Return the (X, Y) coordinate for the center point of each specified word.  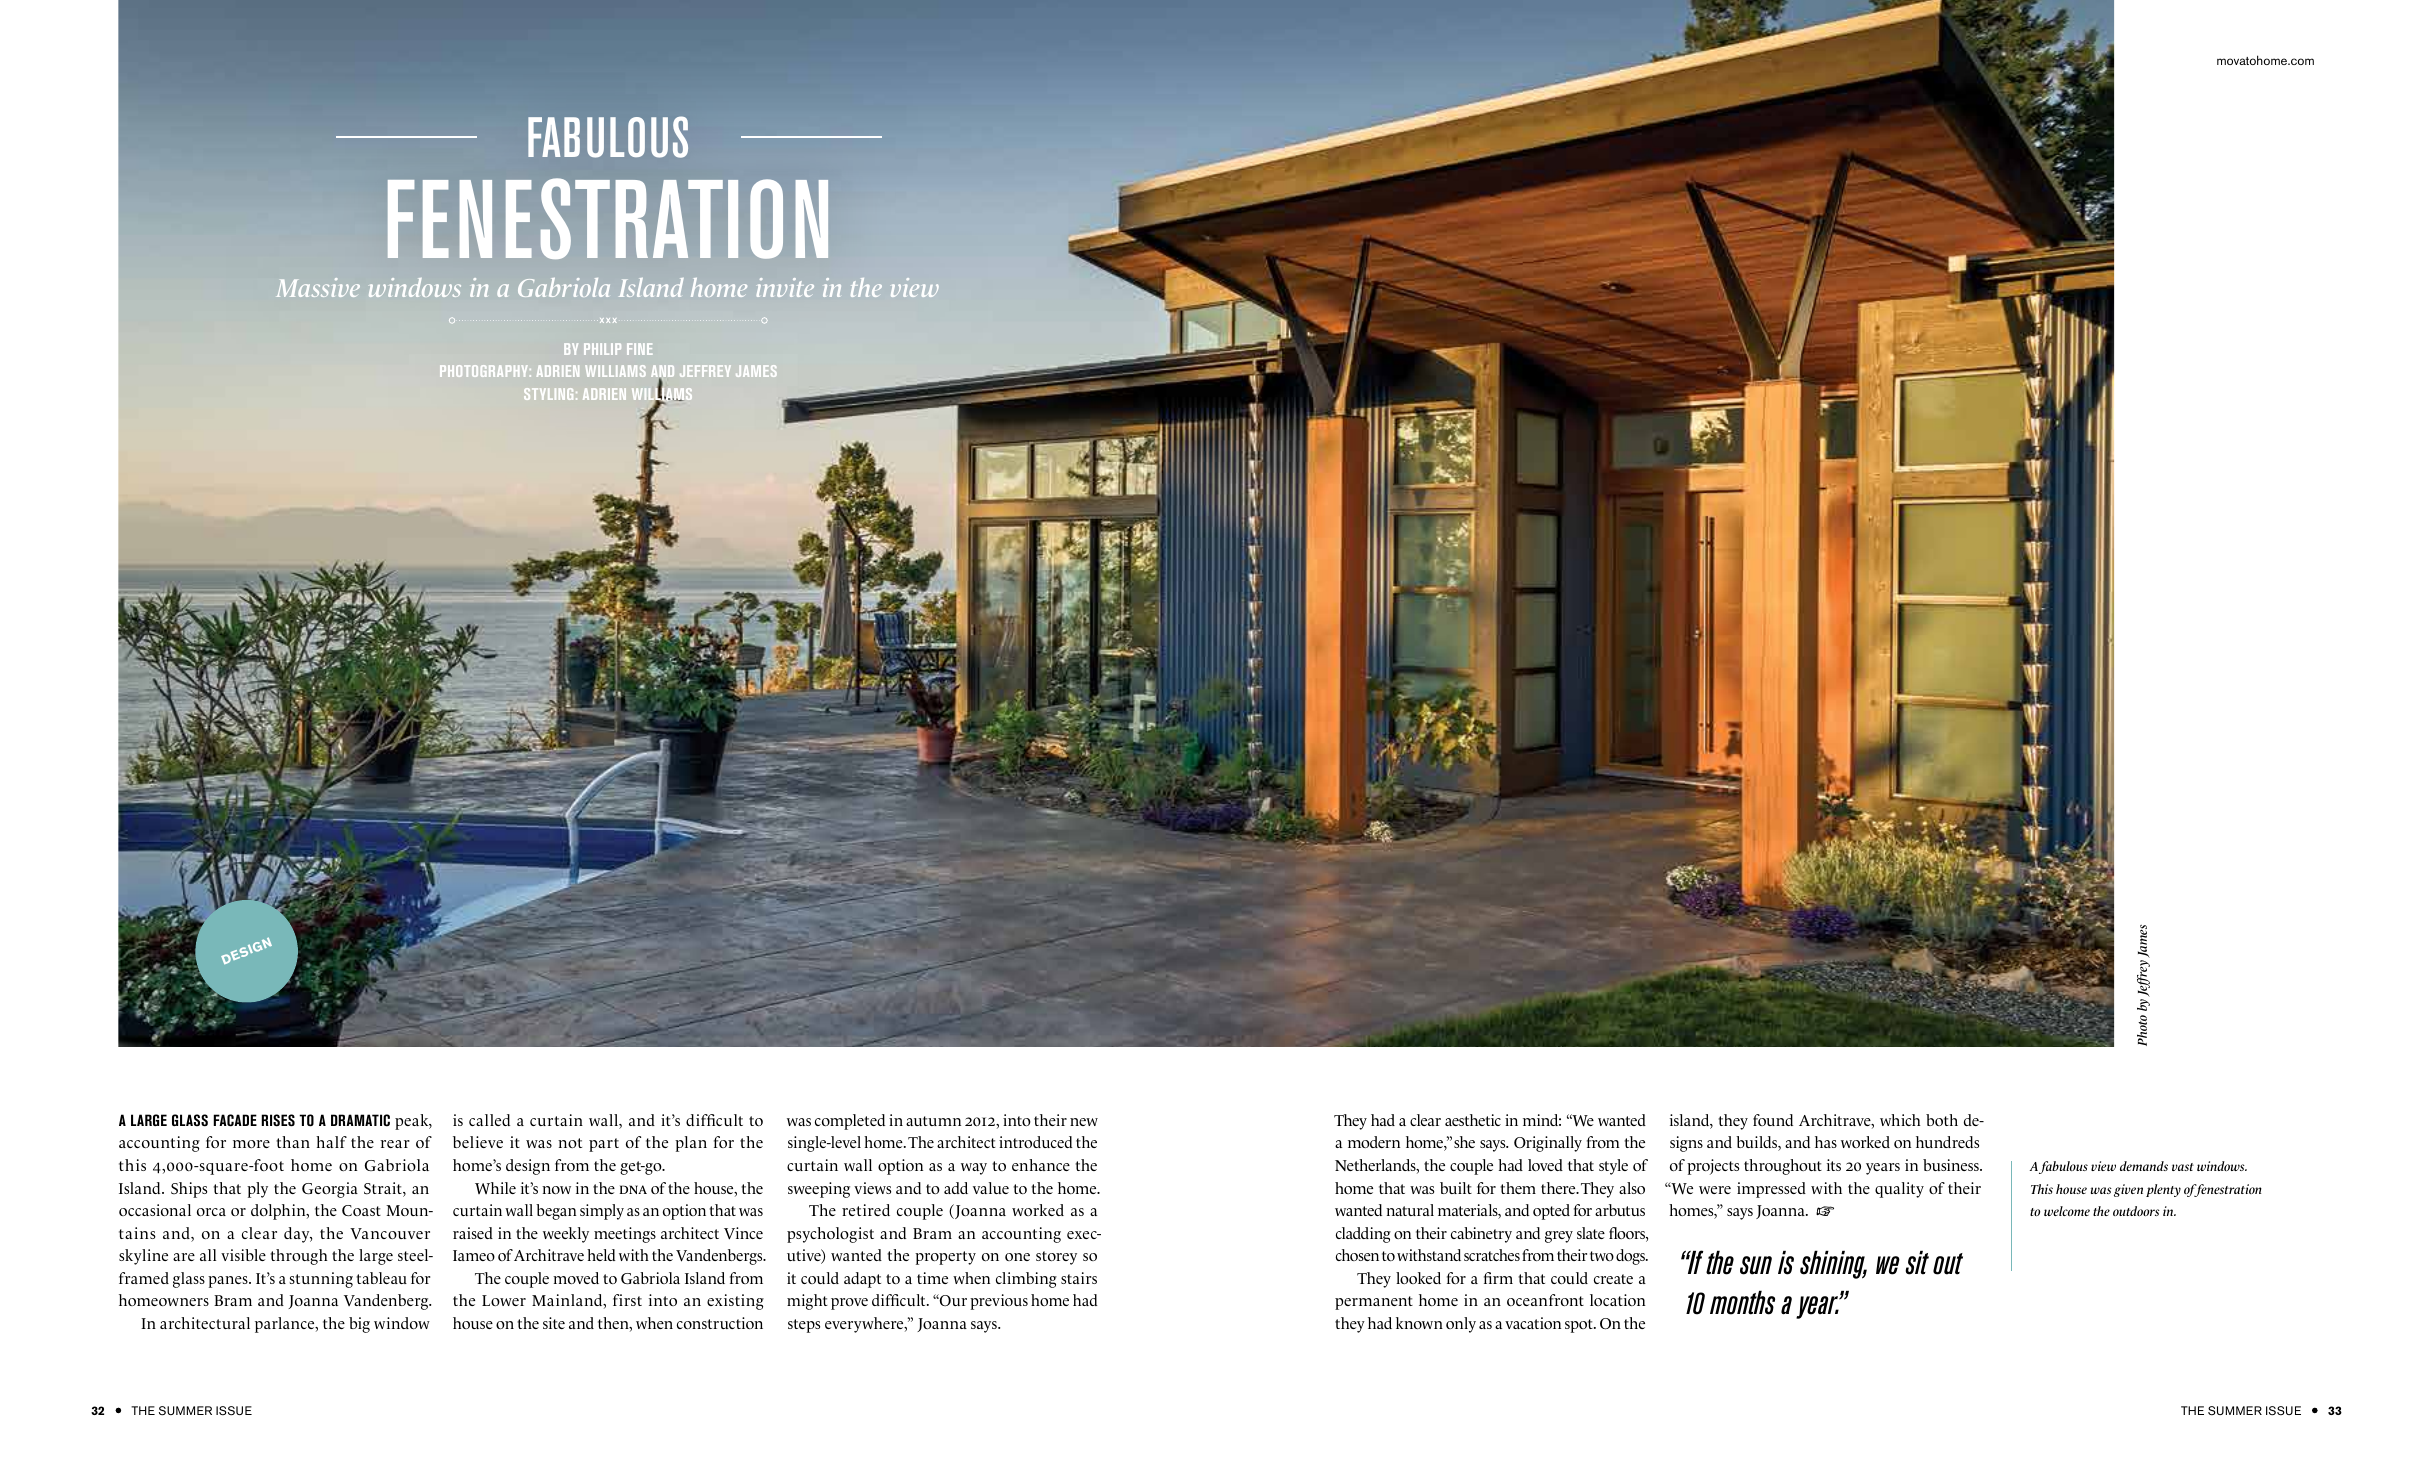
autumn (933, 1121)
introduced (1036, 1142)
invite (785, 287)
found (1773, 1120)
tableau (381, 1278)
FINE (639, 349)
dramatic (360, 1120)
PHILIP (602, 349)
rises (278, 1120)
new (1084, 1122)
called (489, 1120)
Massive (318, 287)
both (1942, 1120)
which (1900, 1120)
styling (548, 394)
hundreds (1947, 1142)
